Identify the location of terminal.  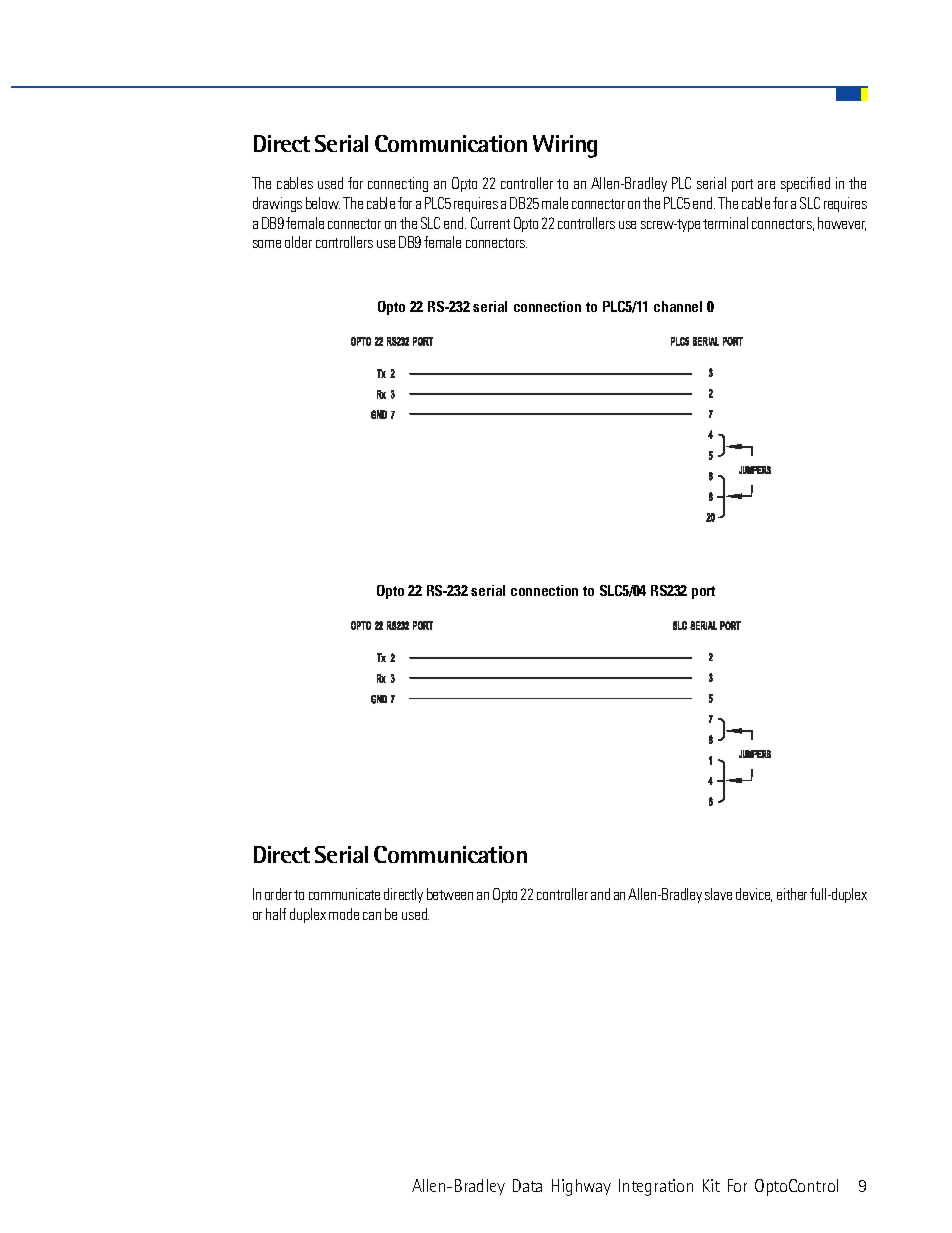
(725, 223).
